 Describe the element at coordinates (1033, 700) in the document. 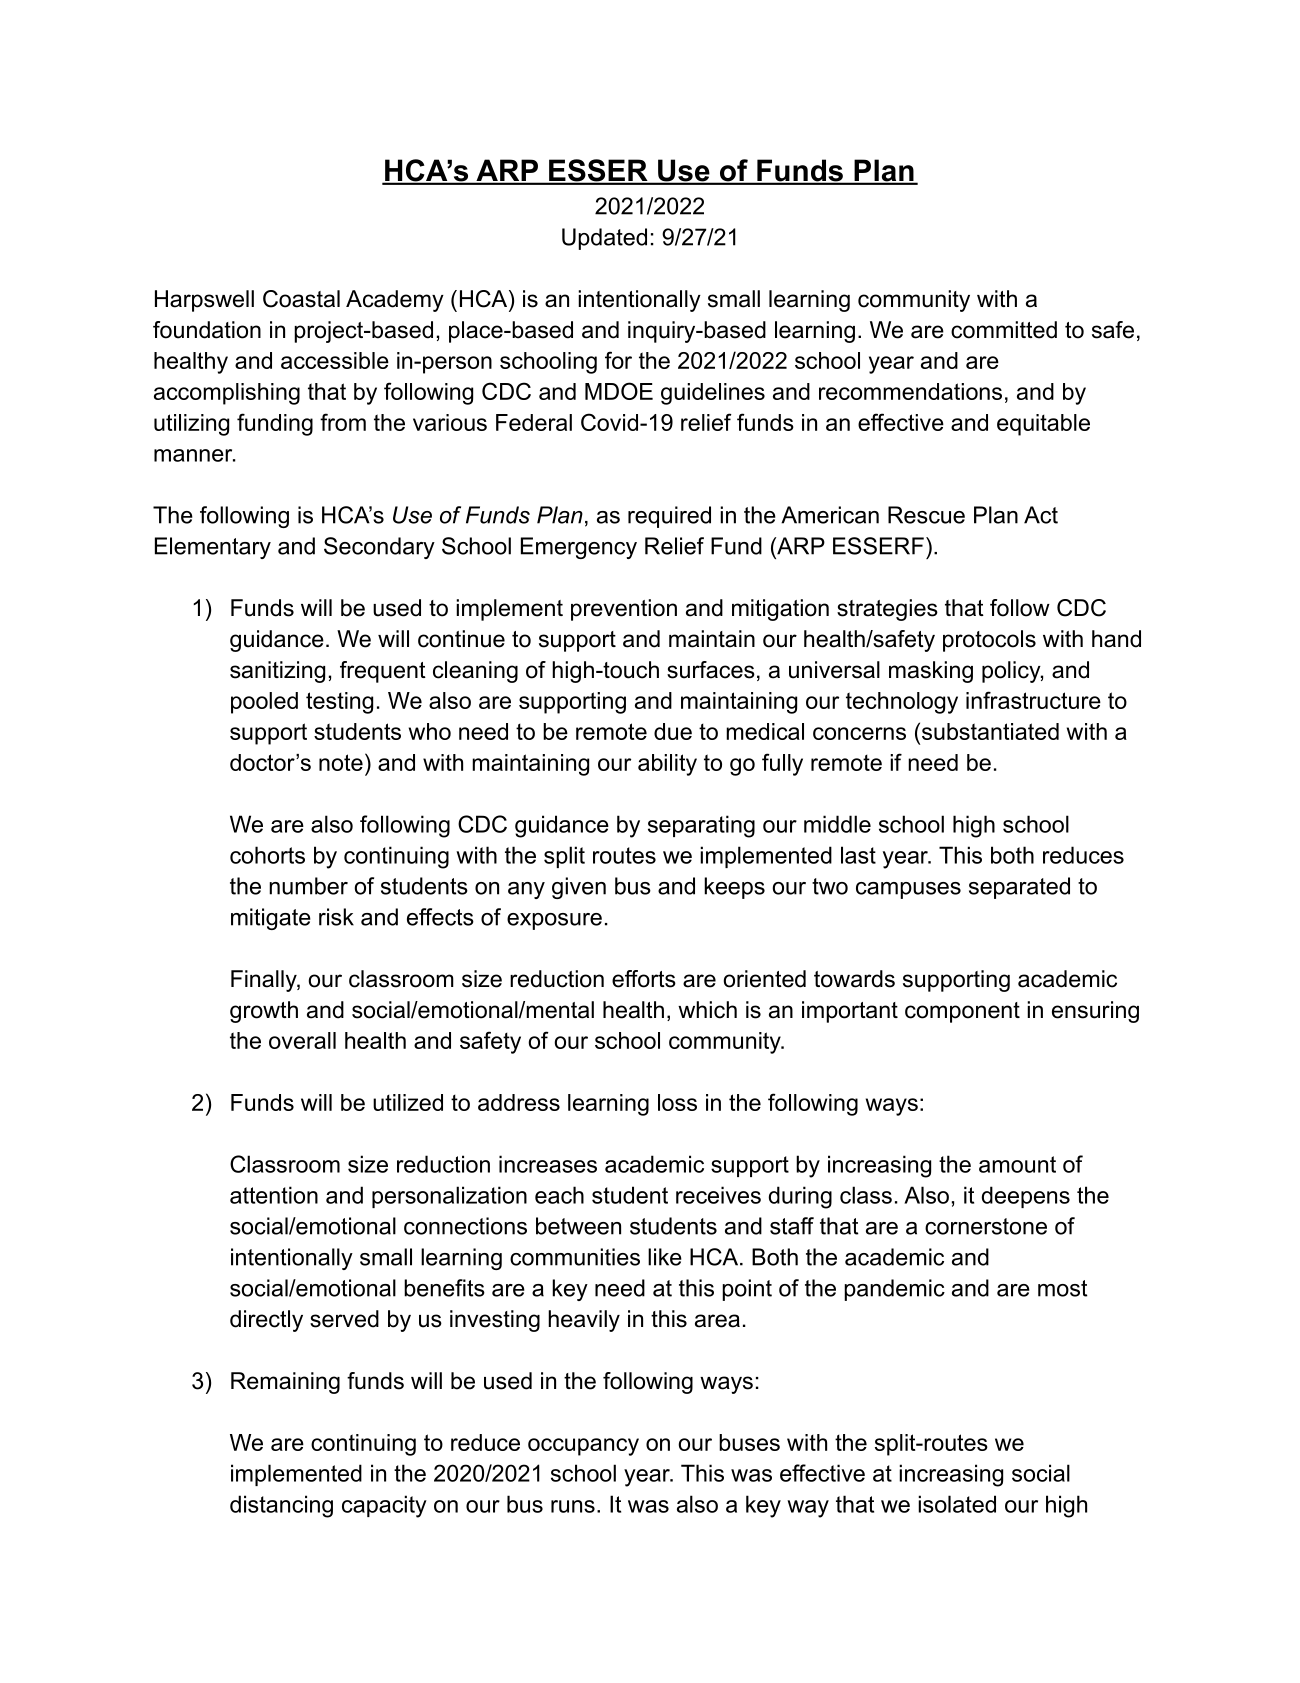

I see `infrastructure` at that location.
